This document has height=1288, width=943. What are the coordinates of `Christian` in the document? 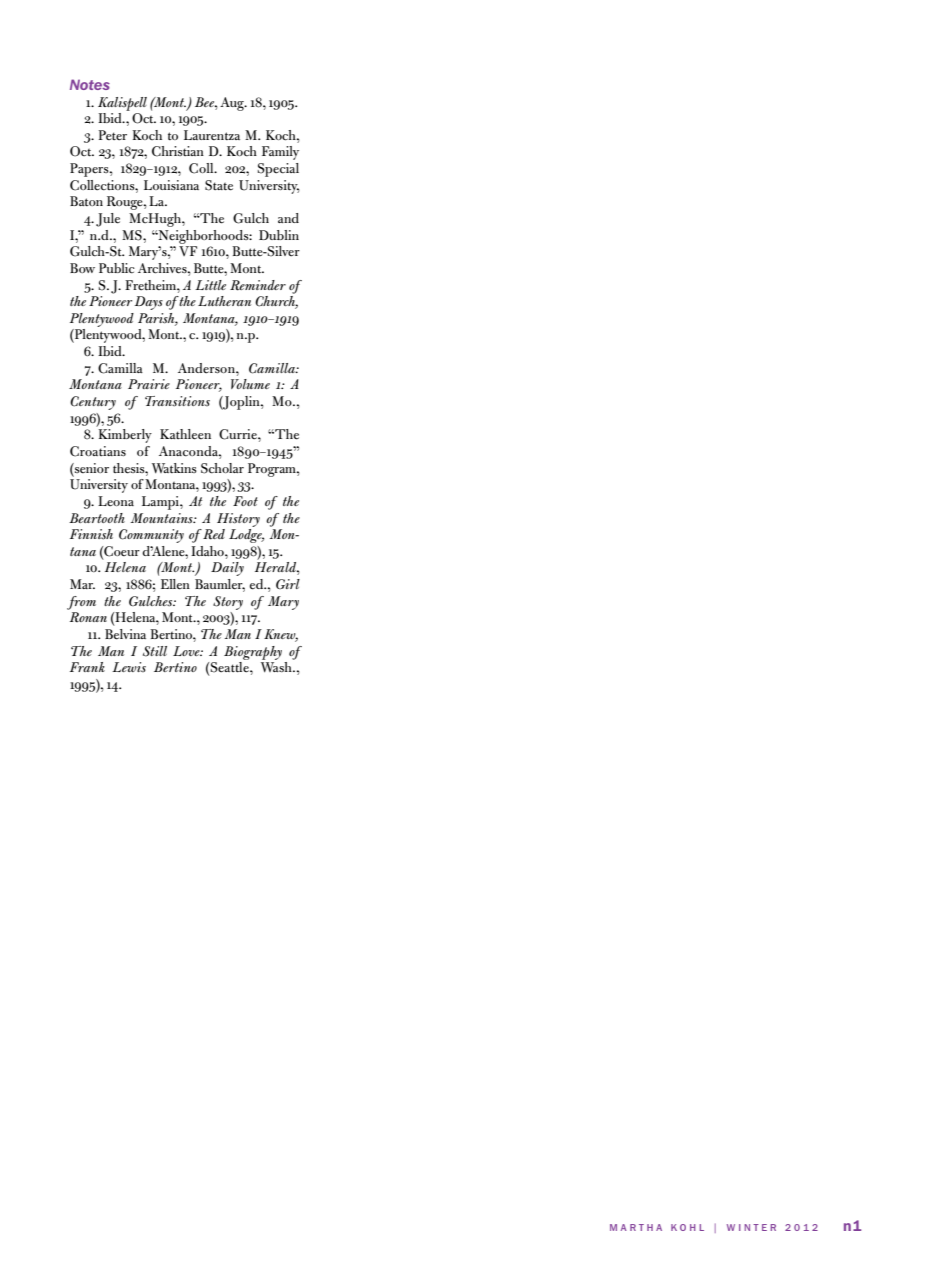 It's located at (178, 151).
